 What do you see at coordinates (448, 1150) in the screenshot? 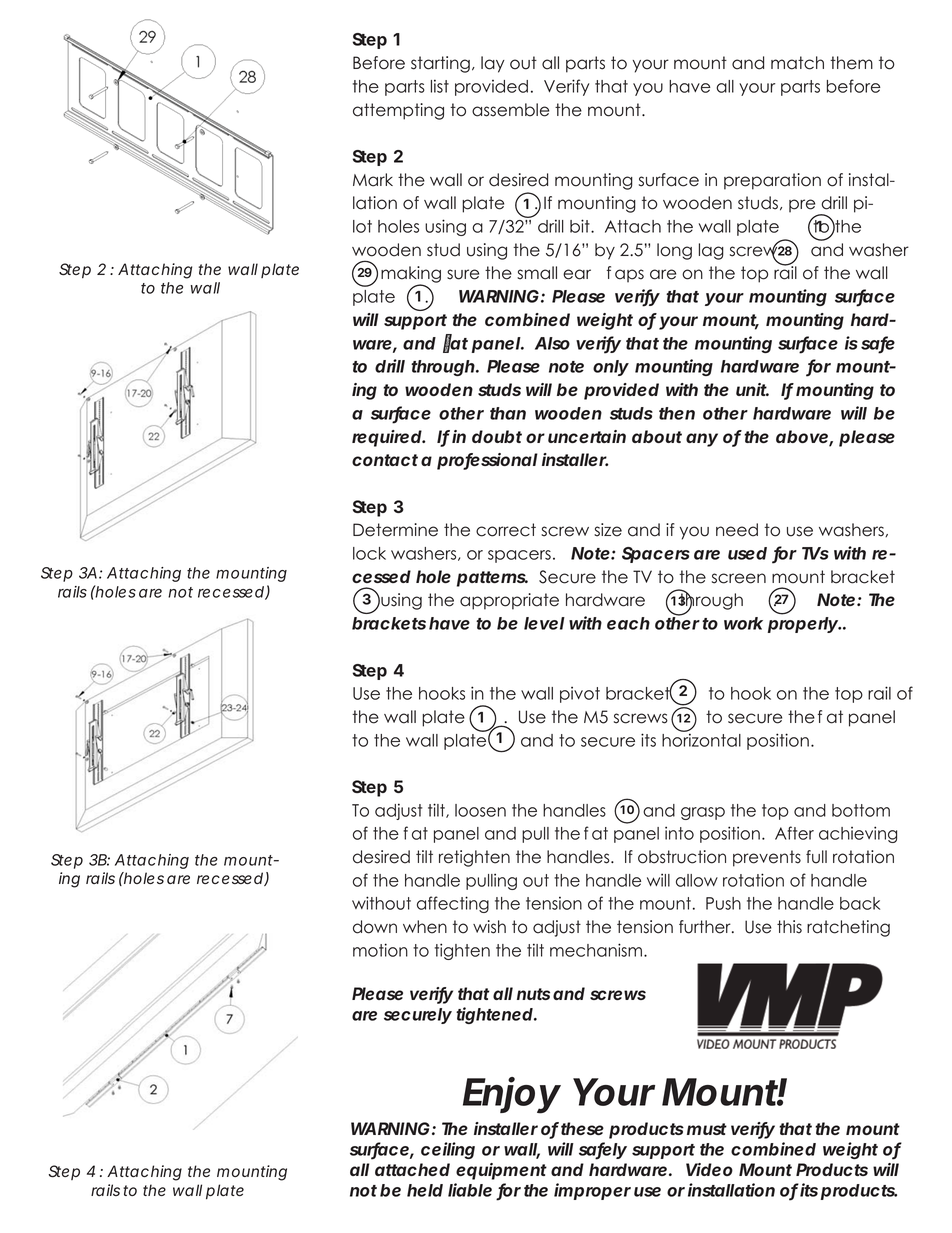
I see `ceiling` at bounding box center [448, 1150].
